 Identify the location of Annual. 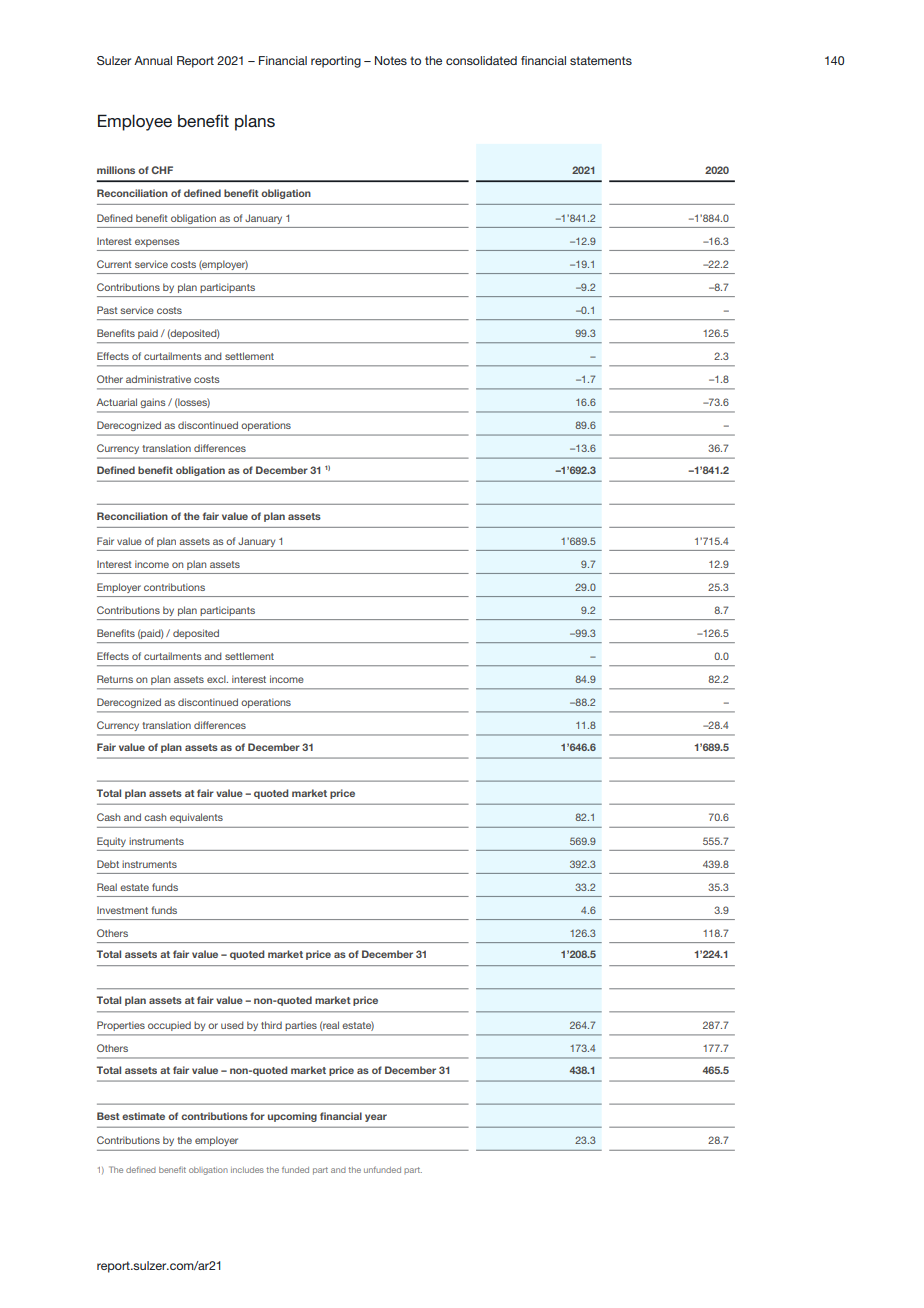
(153, 60).
